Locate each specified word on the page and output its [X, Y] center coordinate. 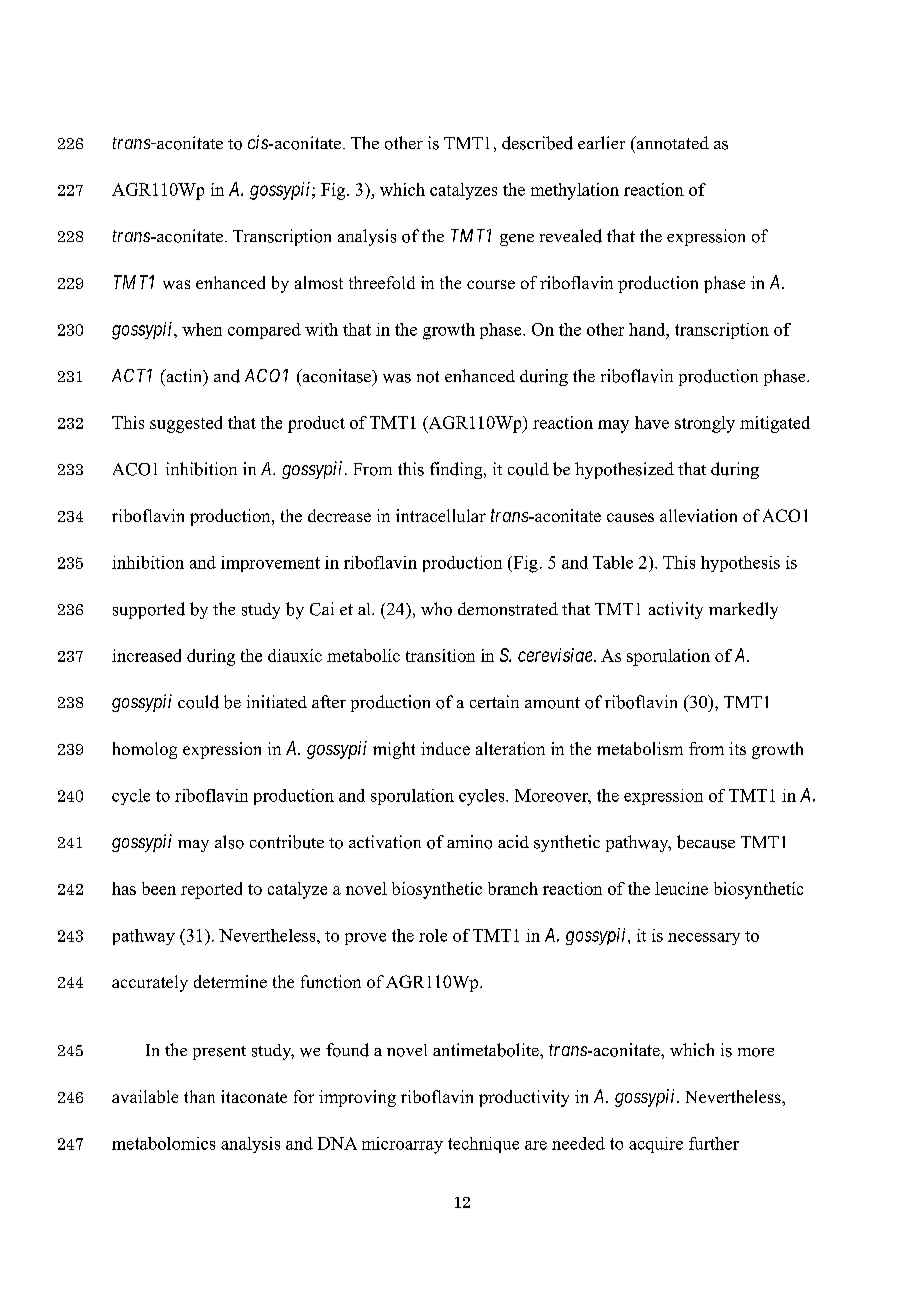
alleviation [698, 515]
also [229, 842]
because [706, 842]
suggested [186, 424]
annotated [671, 143]
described [537, 143]
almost [319, 282]
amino [469, 842]
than [199, 1096]
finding [457, 470]
